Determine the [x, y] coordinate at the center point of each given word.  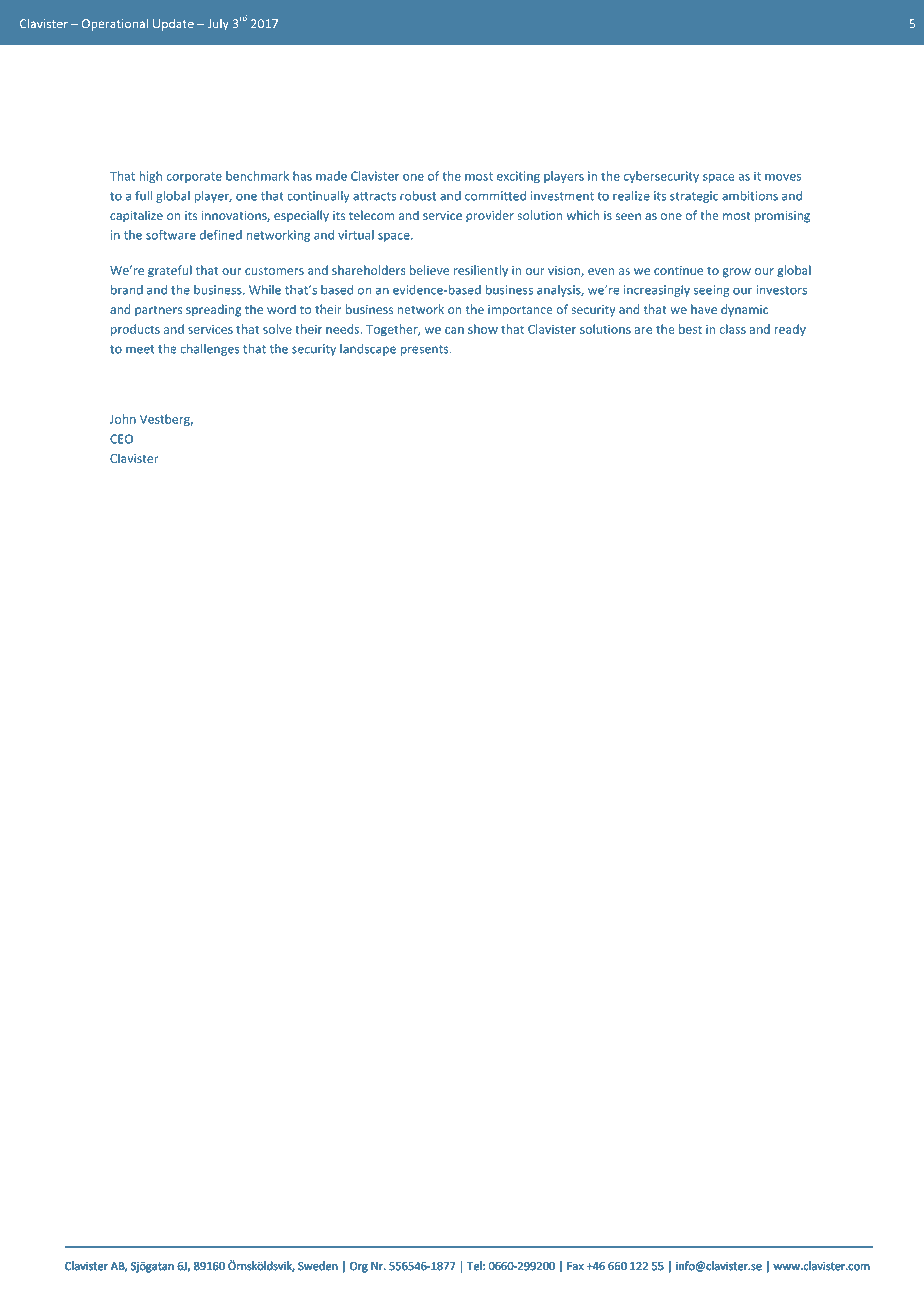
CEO [121, 439]
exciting [518, 177]
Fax [575, 1266]
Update [173, 25]
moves [783, 177]
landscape [368, 350]
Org [359, 1267]
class [733, 329]
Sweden [318, 1265]
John [123, 419]
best [690, 329]
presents [426, 350]
